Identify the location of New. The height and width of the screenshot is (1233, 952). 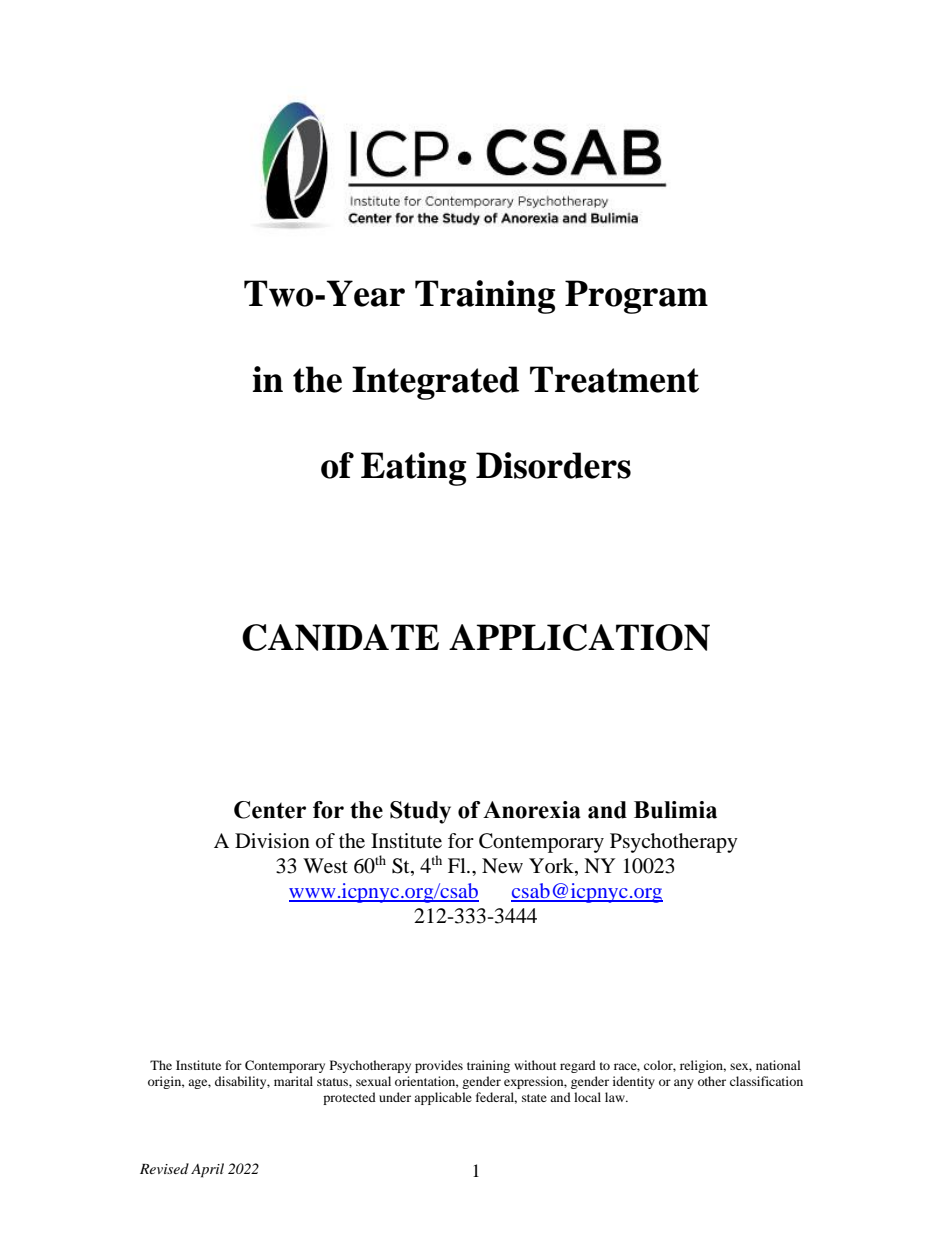
(502, 866).
